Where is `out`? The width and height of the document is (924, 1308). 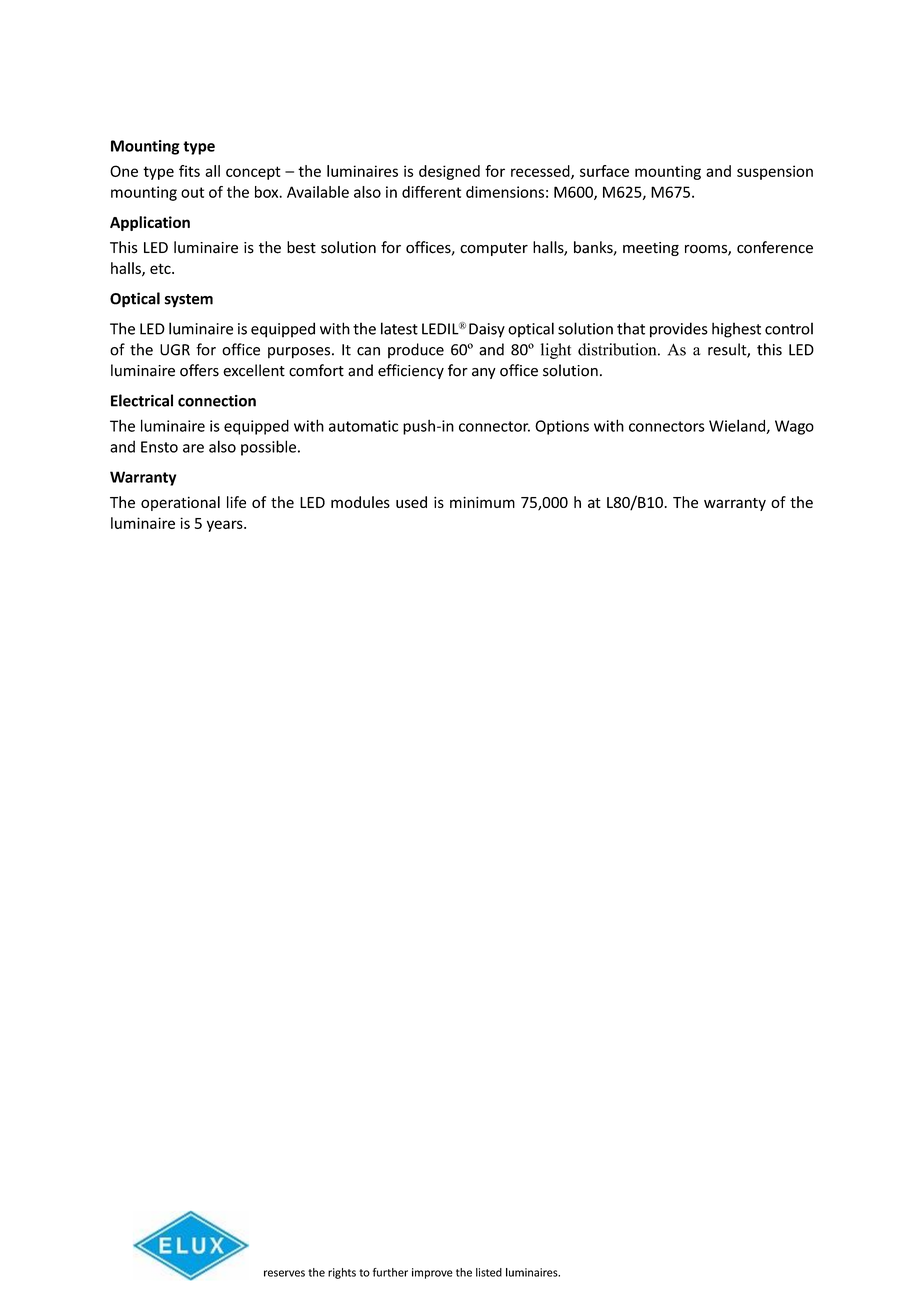 out is located at coordinates (192, 192).
